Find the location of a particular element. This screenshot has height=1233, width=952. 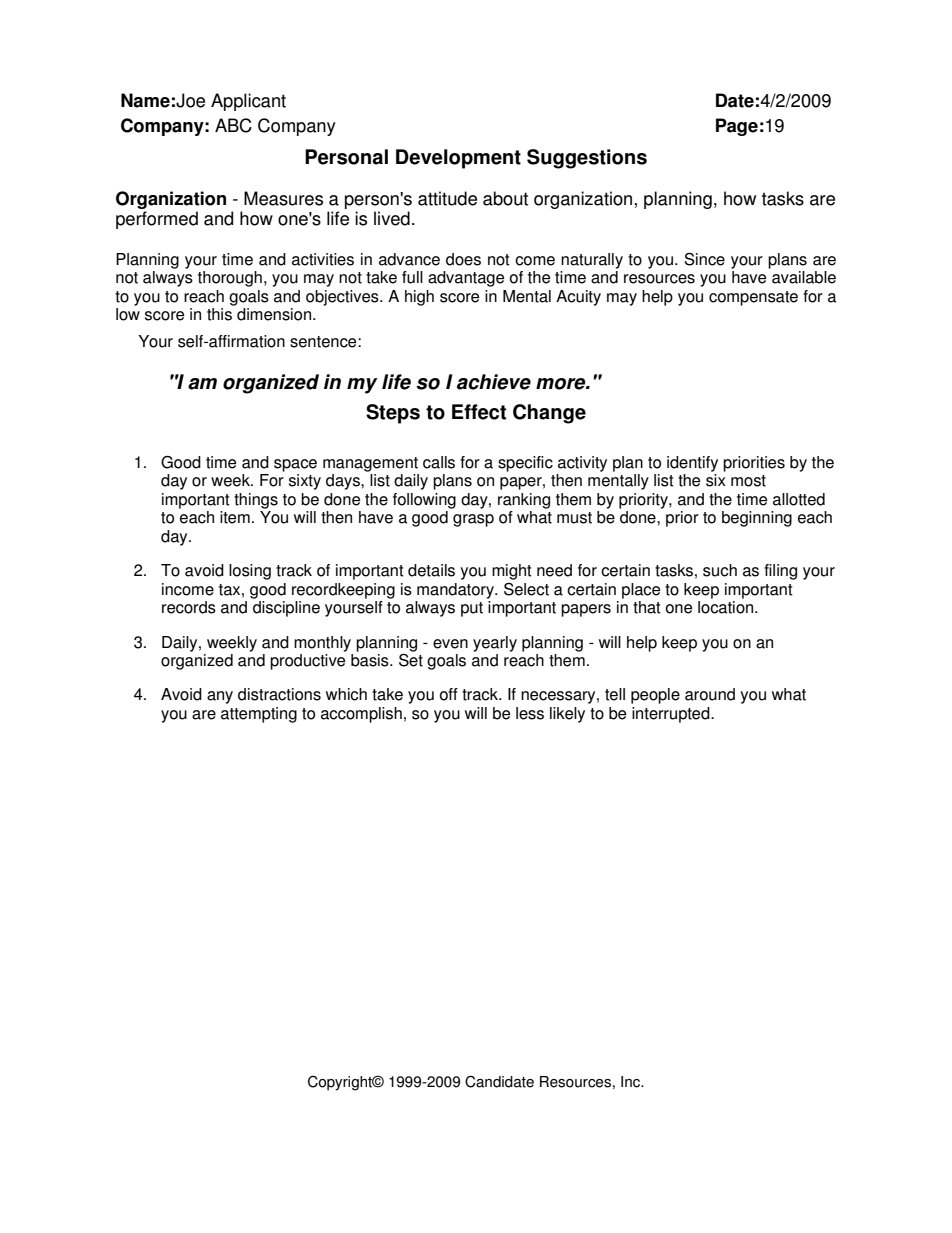

compensate is located at coordinates (753, 298).
